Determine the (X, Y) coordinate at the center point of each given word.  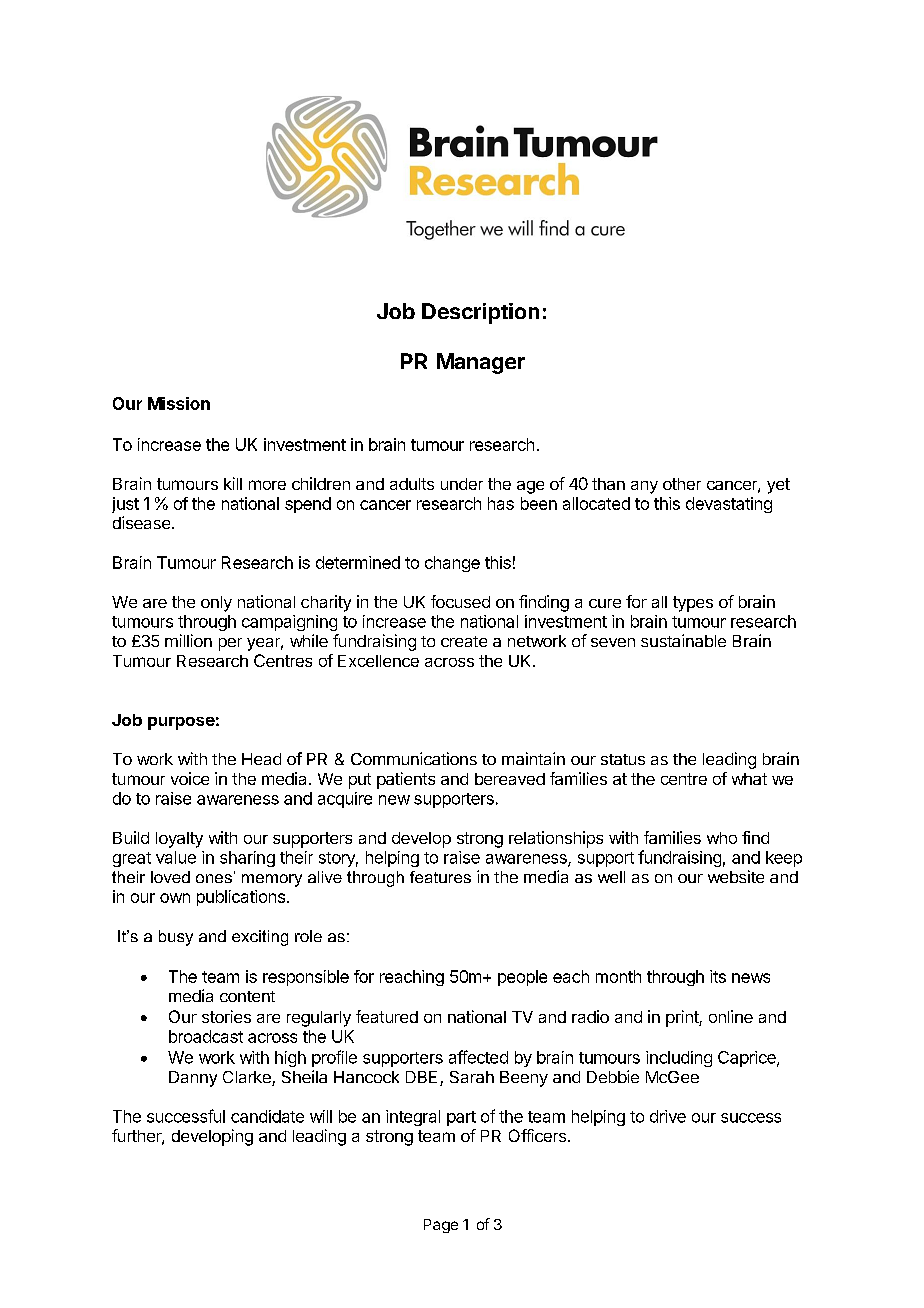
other (682, 484)
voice (190, 778)
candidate (267, 1116)
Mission (179, 403)
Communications (414, 758)
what (749, 779)
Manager (481, 363)
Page (441, 1226)
